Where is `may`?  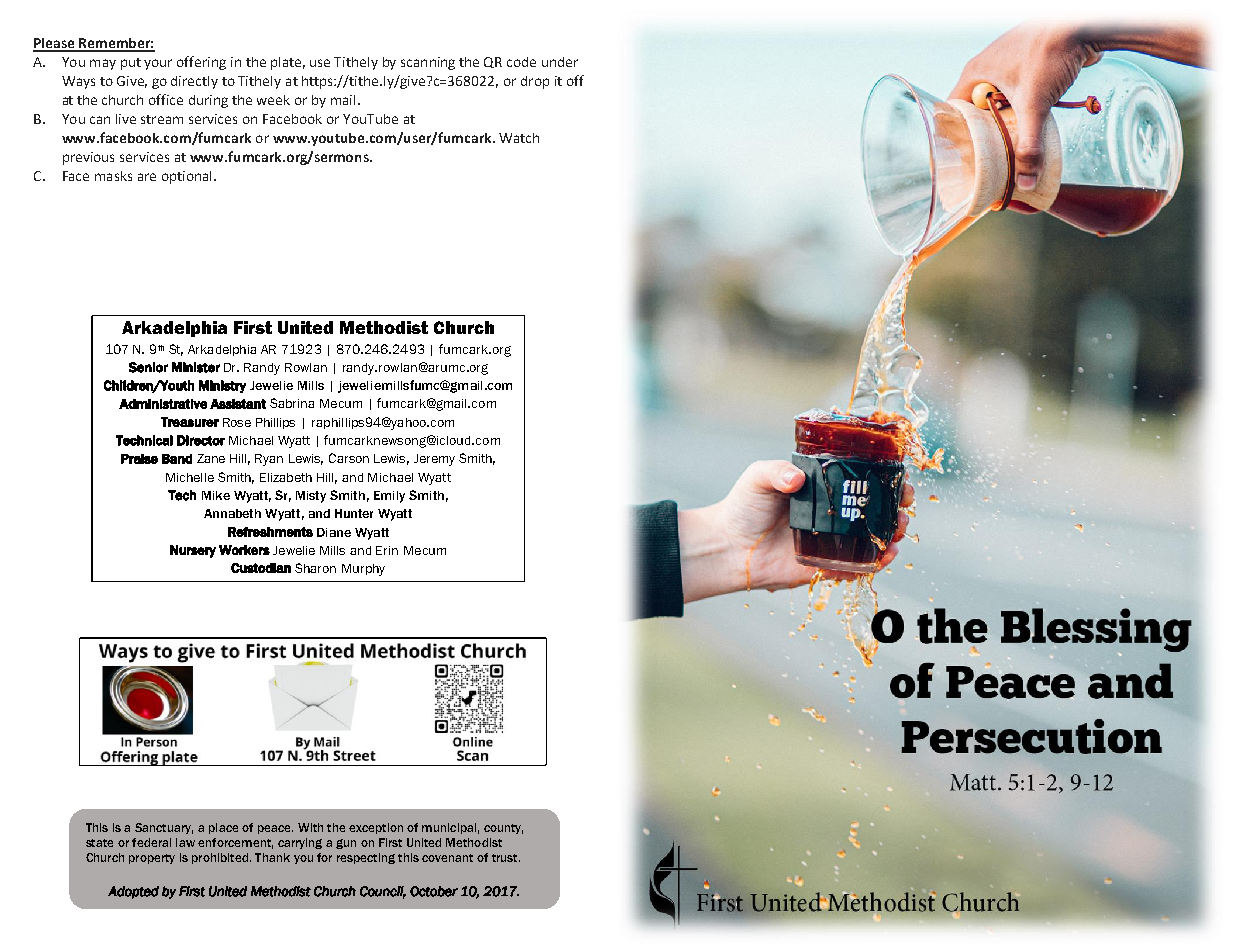 may is located at coordinates (103, 64).
